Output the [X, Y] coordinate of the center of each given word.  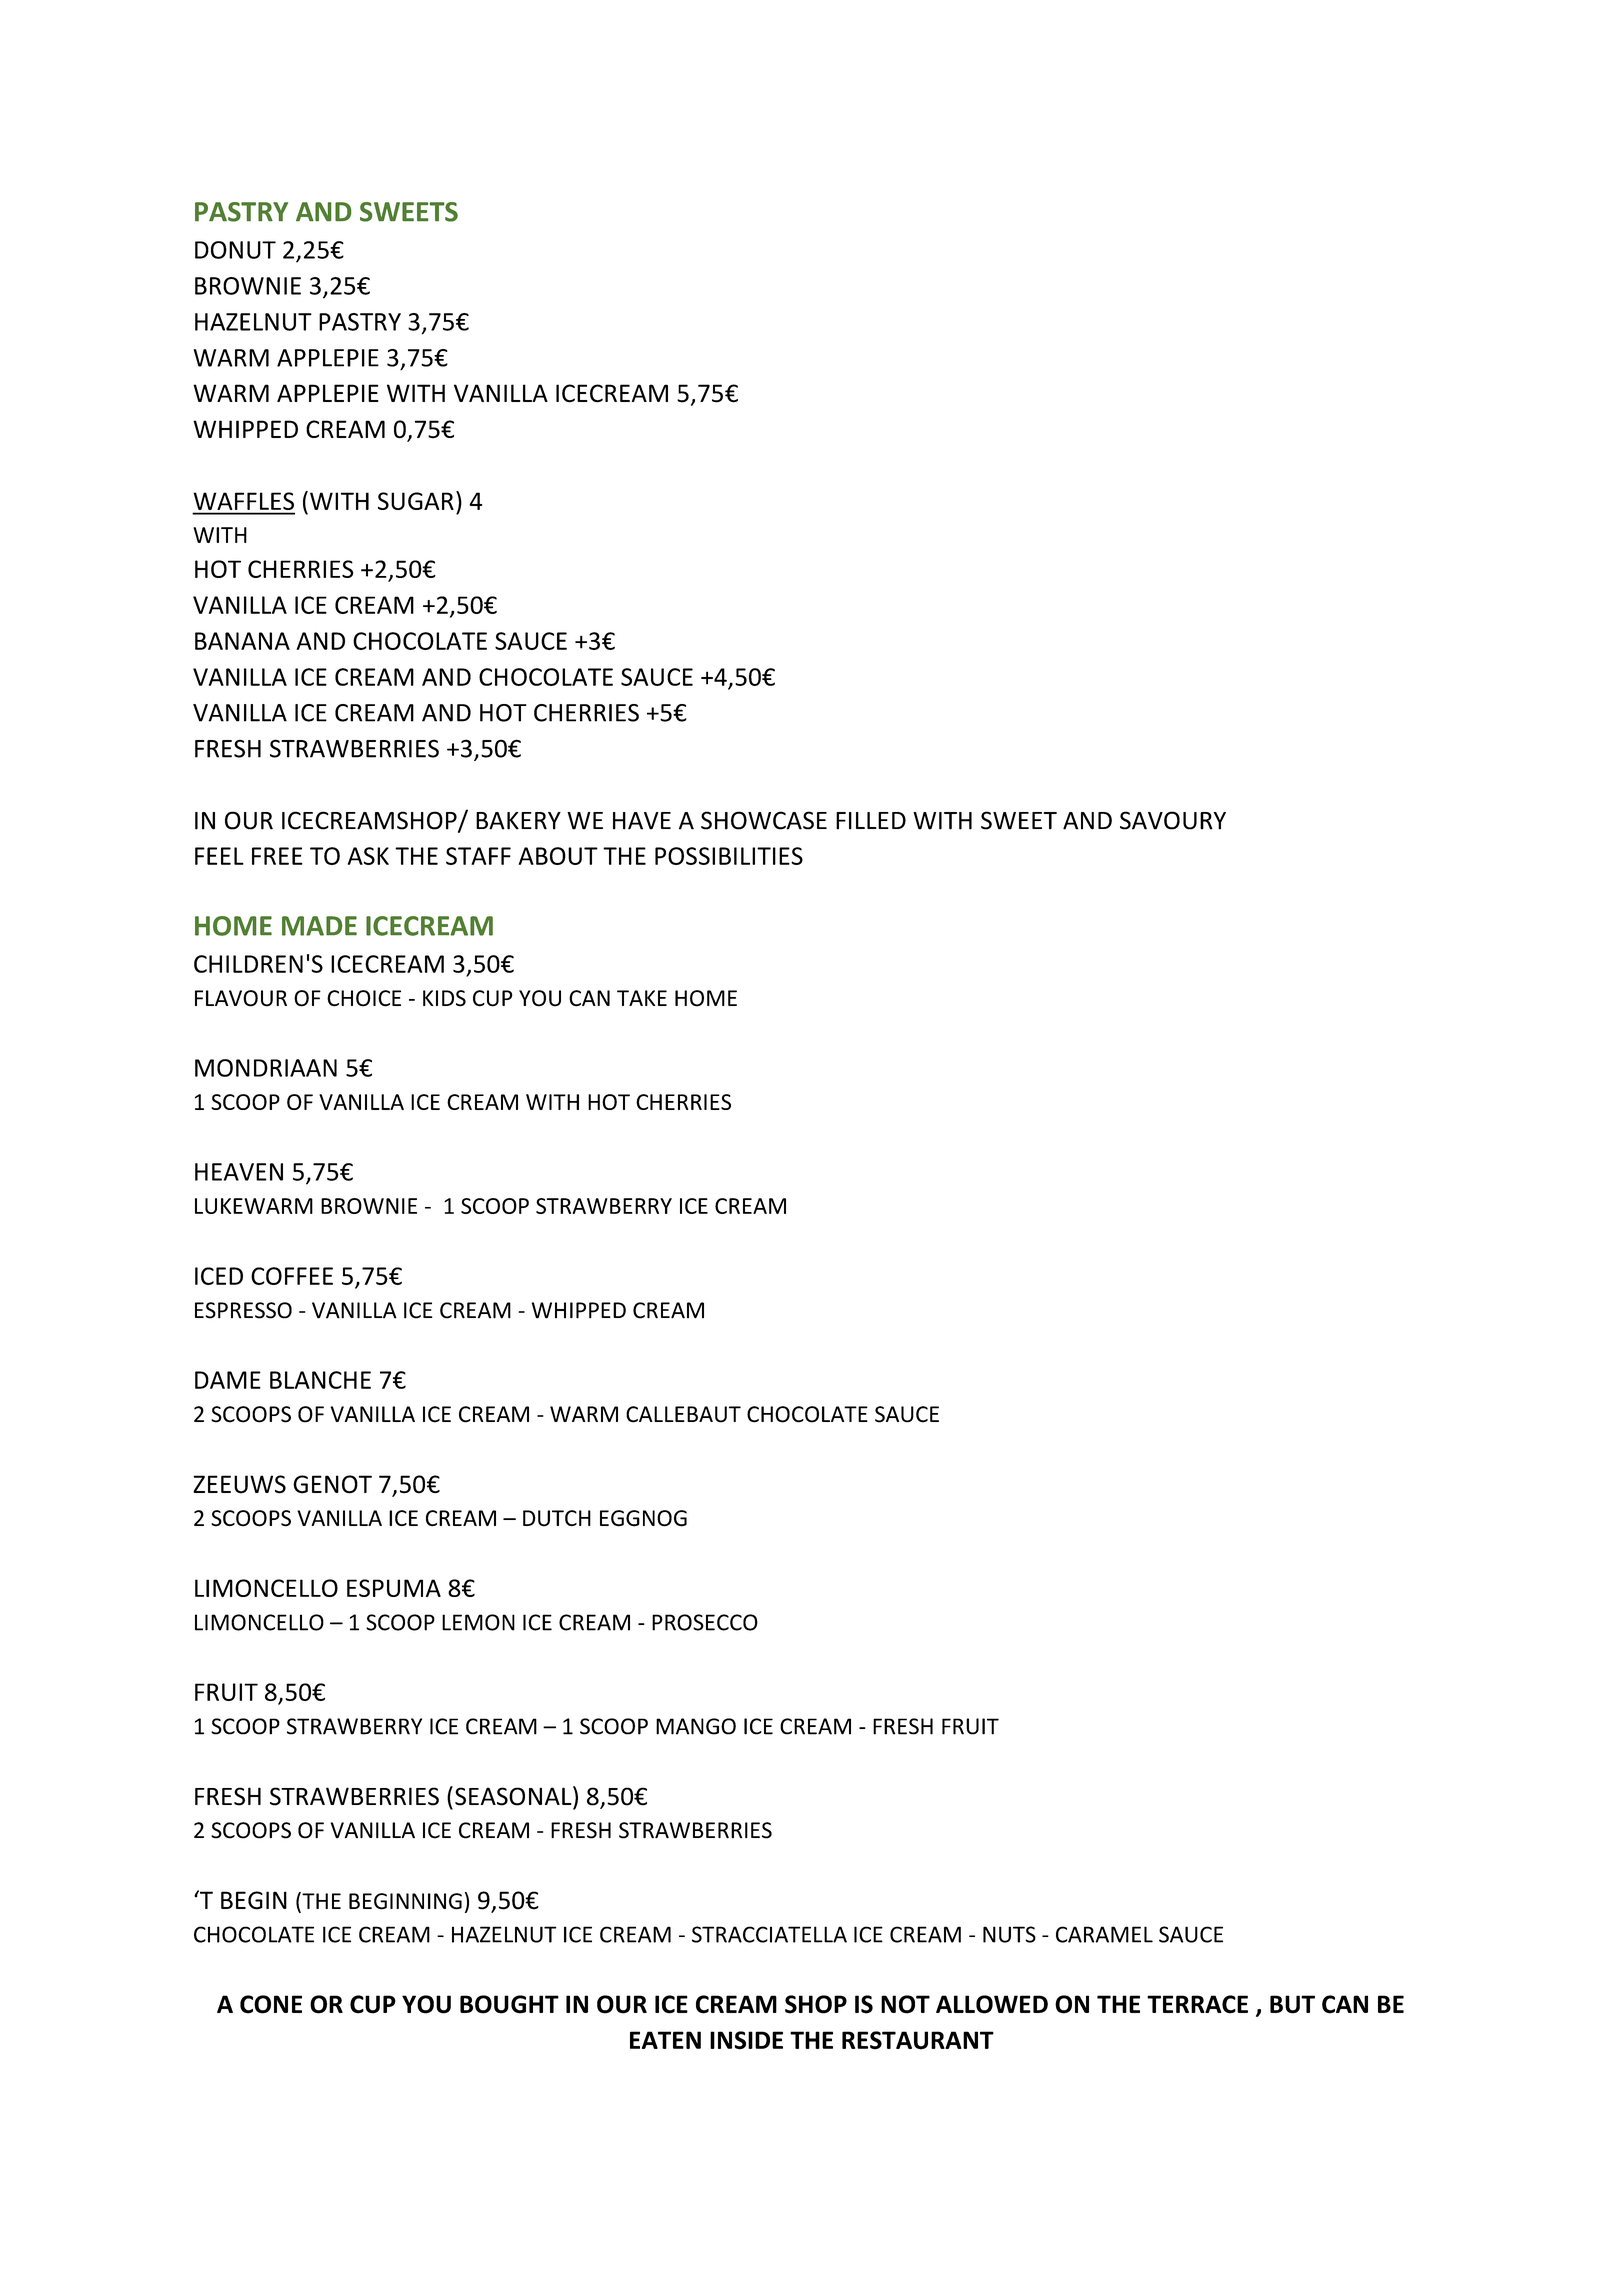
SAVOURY [1173, 820]
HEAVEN [239, 1172]
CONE [271, 2004]
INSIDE [746, 2040]
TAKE [642, 998]
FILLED [871, 821]
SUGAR [416, 501]
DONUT [235, 250]
